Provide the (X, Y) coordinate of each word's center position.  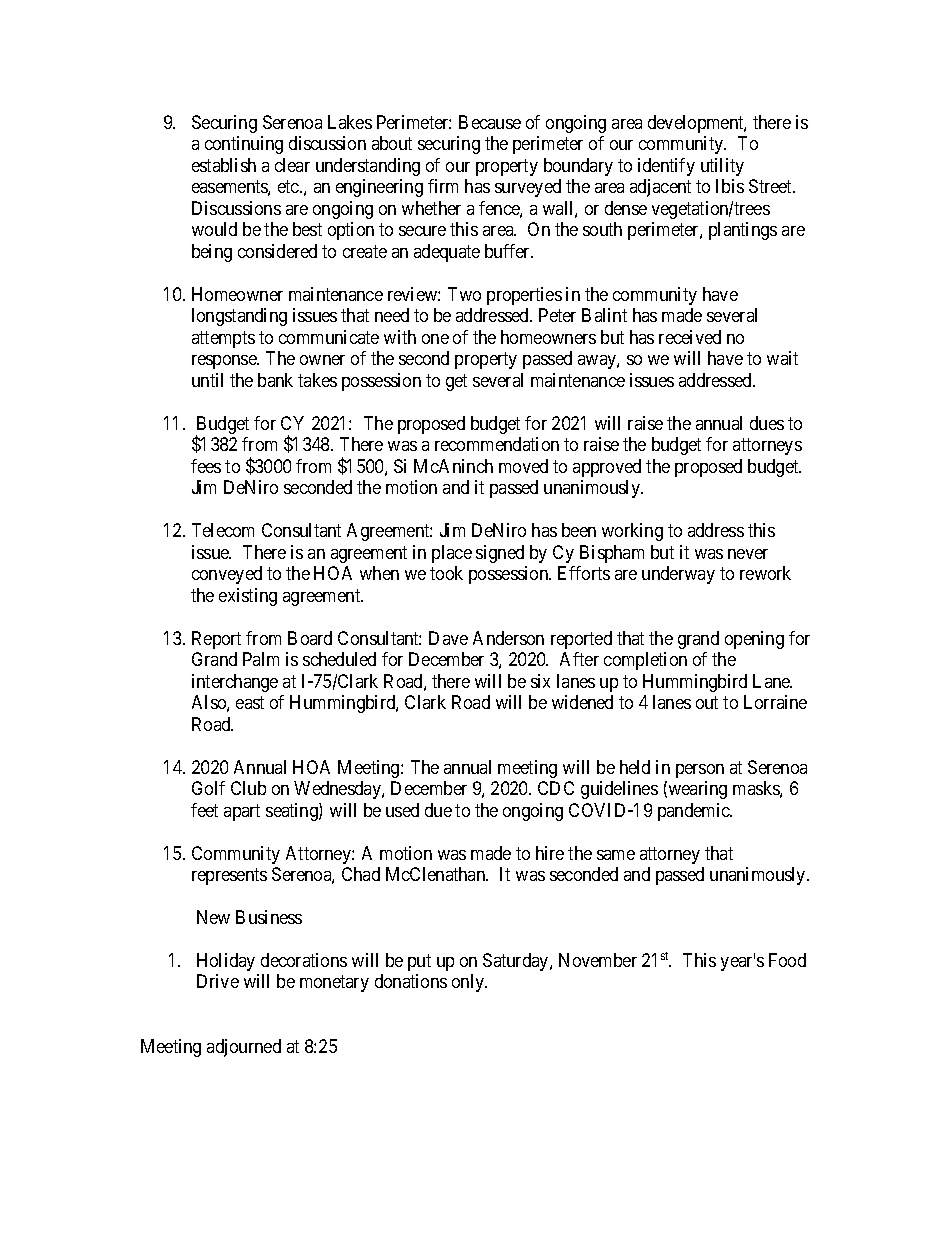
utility (722, 167)
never (748, 554)
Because (490, 122)
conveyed (227, 575)
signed (500, 554)
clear (292, 165)
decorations (304, 960)
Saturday (517, 962)
